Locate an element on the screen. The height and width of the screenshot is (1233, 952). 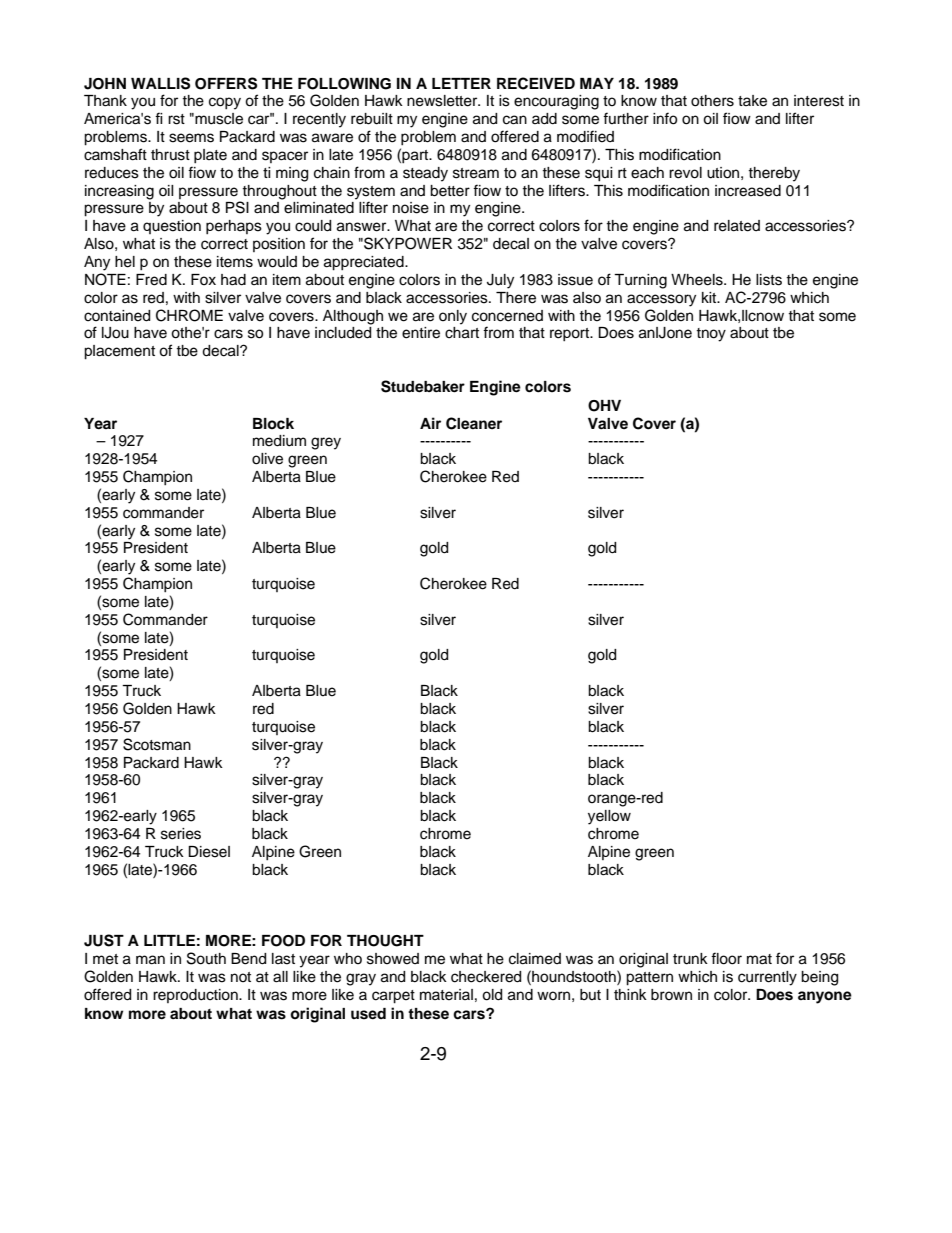
currently is located at coordinates (767, 978).
